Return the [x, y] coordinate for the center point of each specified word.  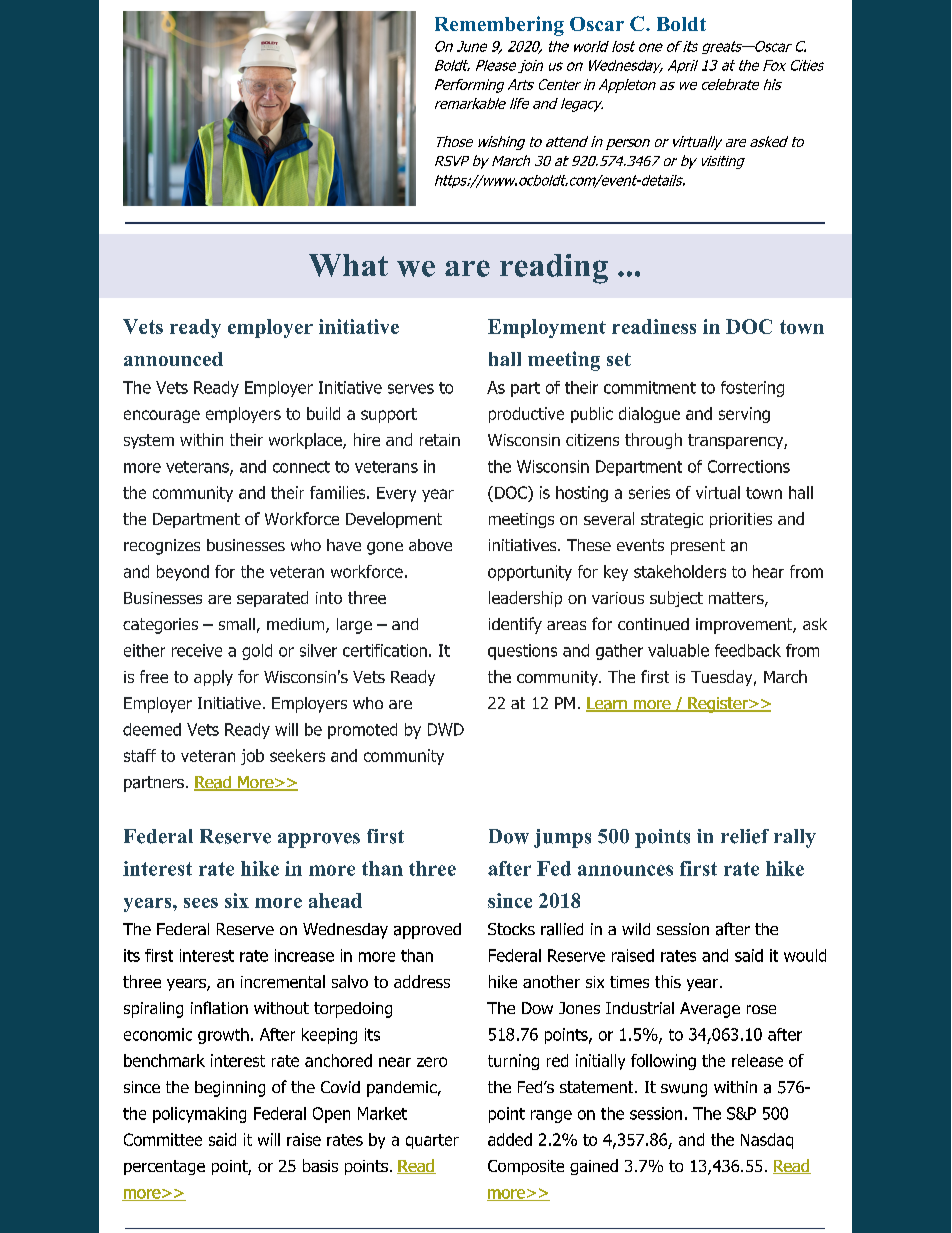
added [510, 1139]
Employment [547, 328]
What [348, 265]
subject [676, 599]
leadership [525, 599]
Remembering [499, 26]
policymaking [199, 1115]
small [237, 624]
